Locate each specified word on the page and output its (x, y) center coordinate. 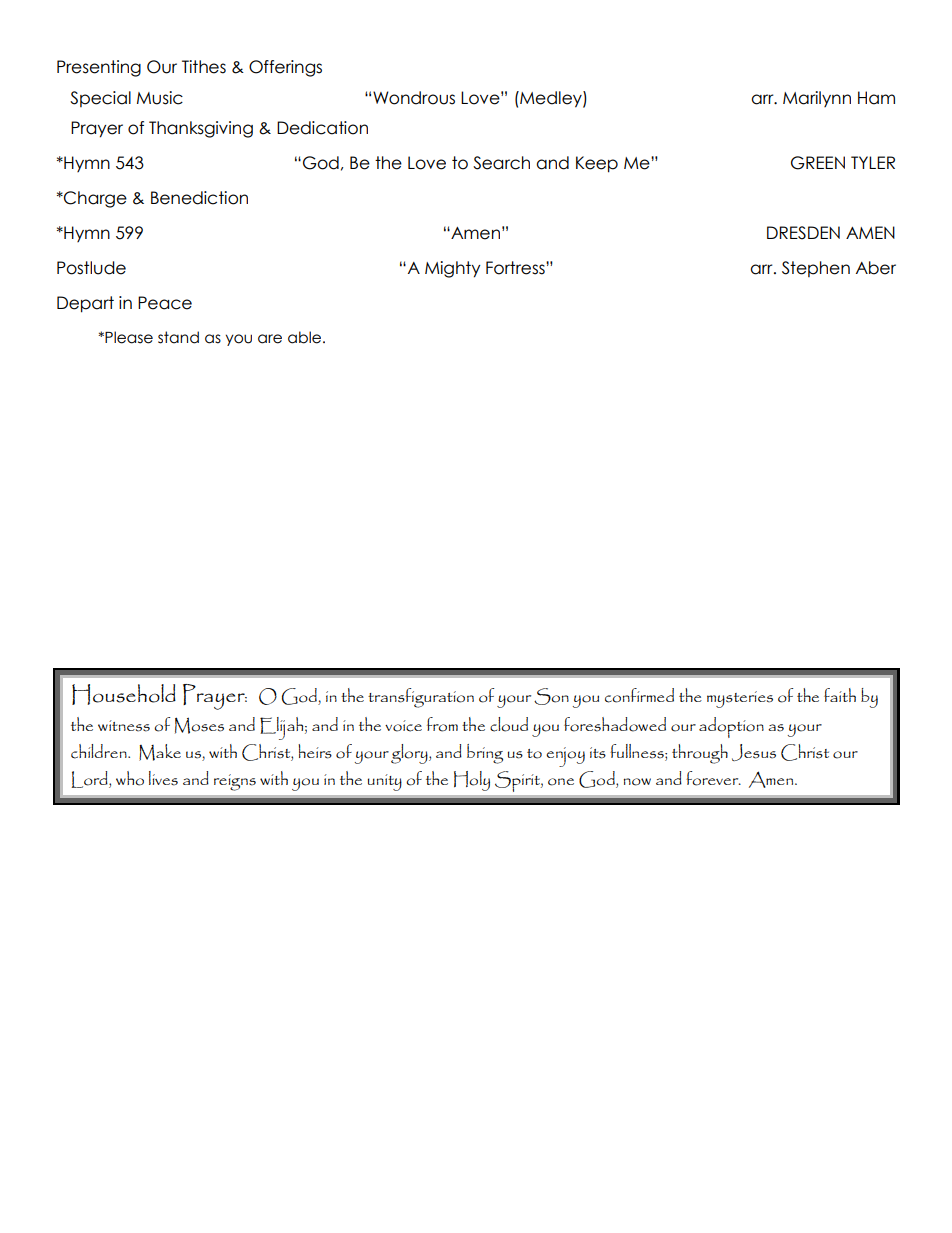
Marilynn (817, 99)
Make (160, 752)
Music (160, 98)
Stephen (816, 269)
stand (178, 337)
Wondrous (414, 98)
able (306, 337)
